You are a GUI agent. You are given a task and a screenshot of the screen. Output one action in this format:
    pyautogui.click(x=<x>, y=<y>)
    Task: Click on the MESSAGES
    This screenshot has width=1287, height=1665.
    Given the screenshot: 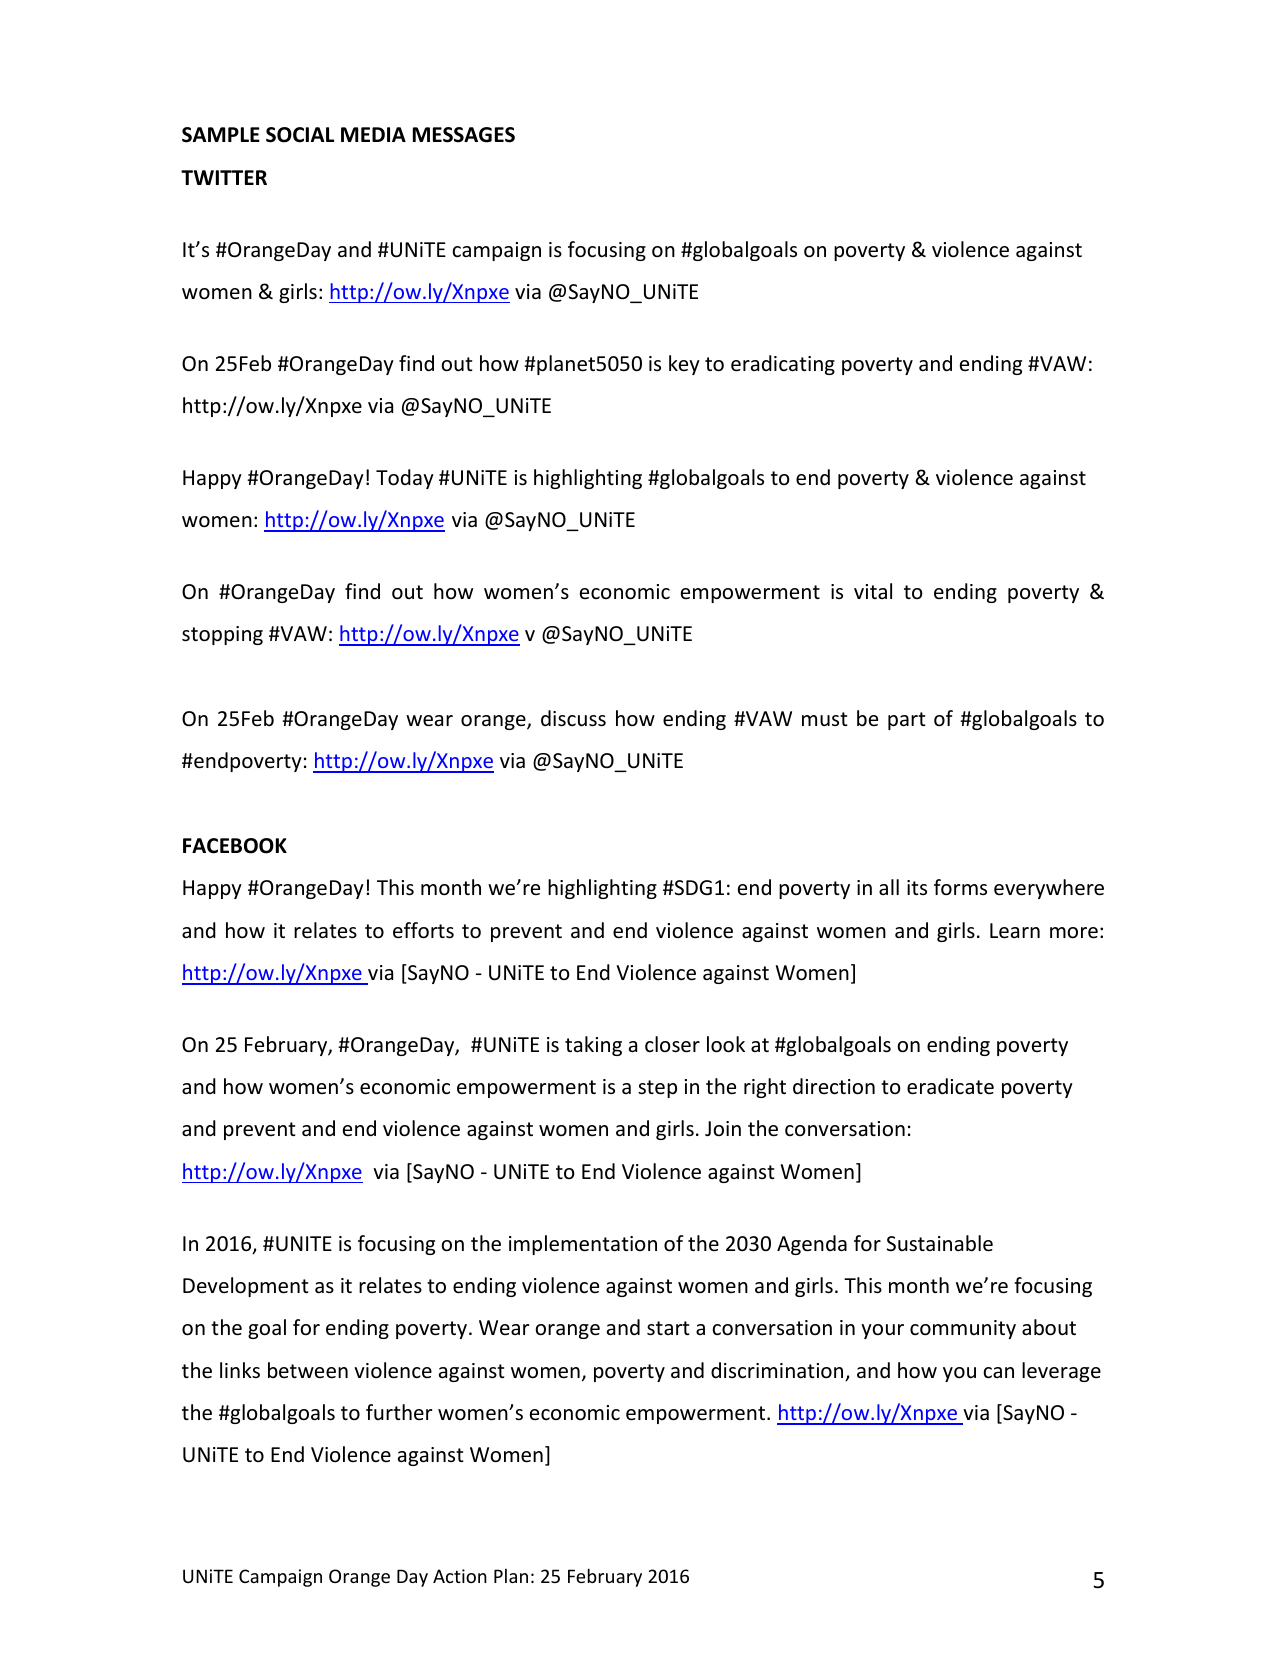 What is the action you would take?
    pyautogui.click(x=464, y=135)
